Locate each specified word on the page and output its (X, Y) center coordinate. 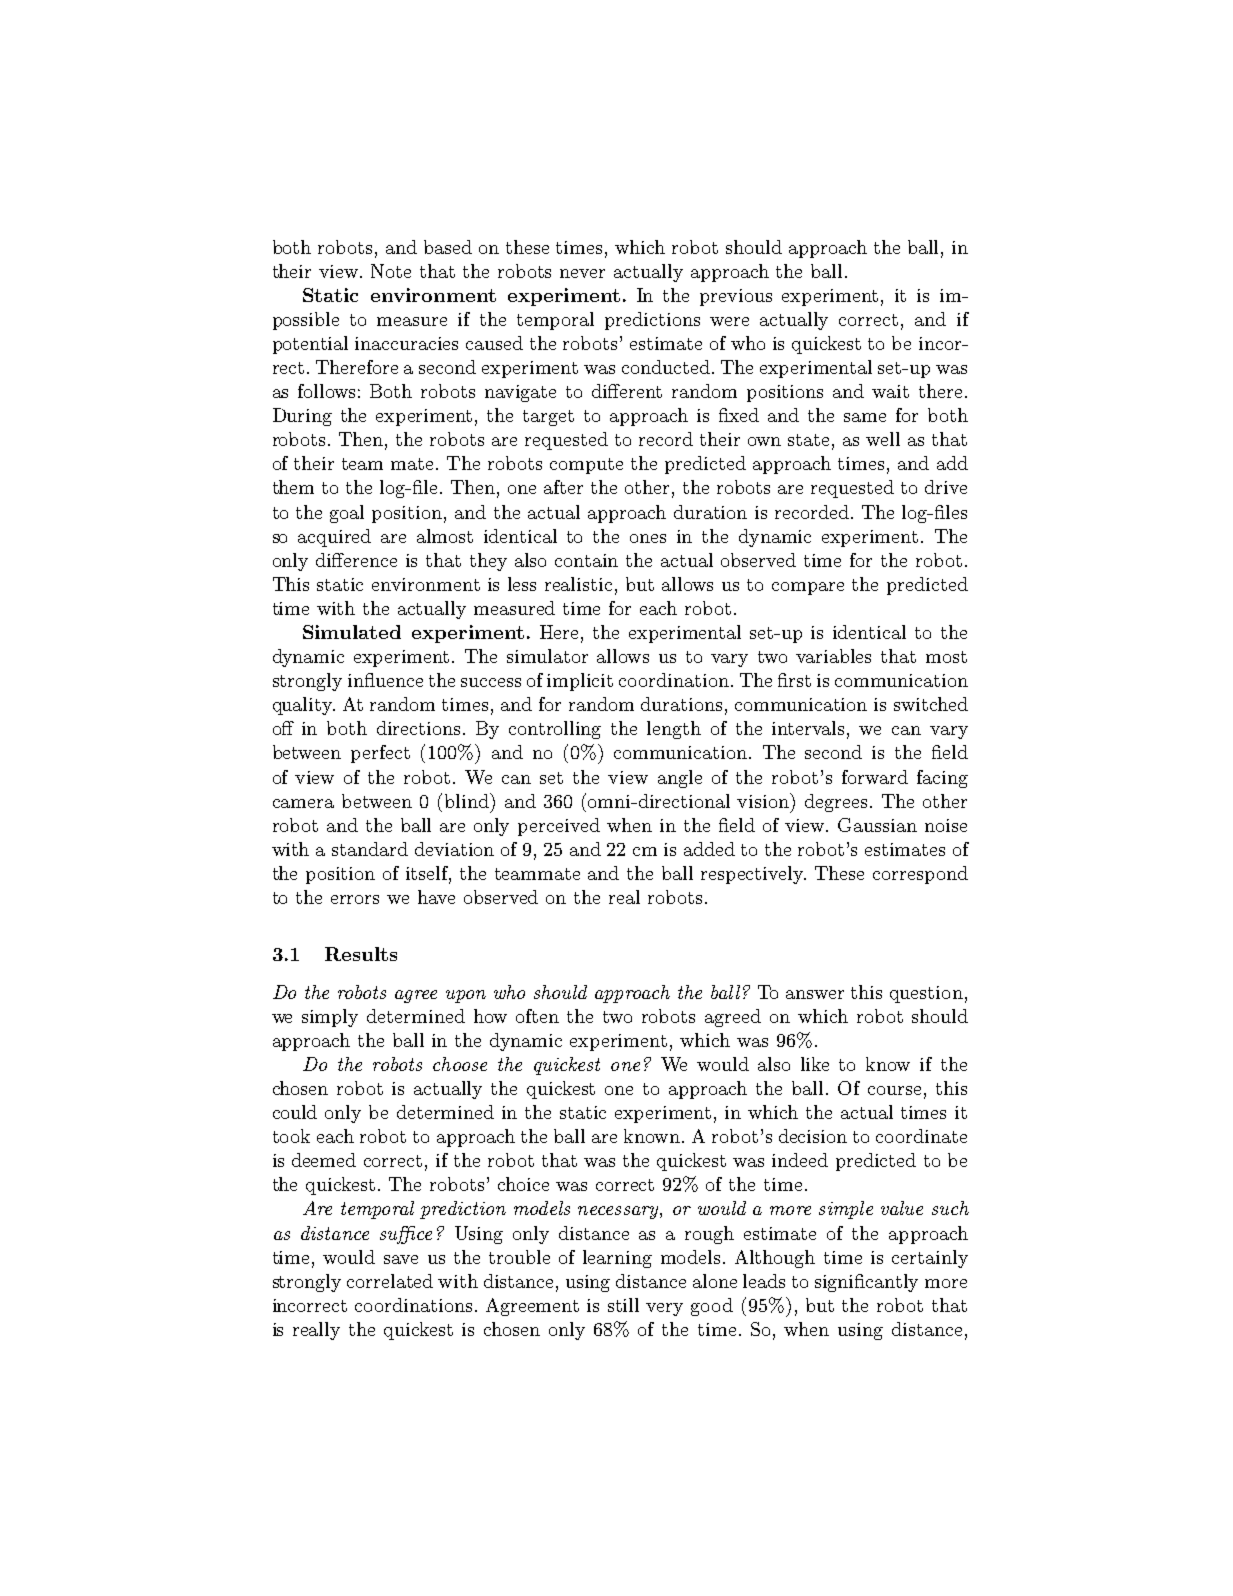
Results (361, 954)
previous (736, 297)
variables (833, 656)
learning (617, 1259)
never (582, 273)
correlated (390, 1281)
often (537, 1016)
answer (815, 994)
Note (391, 271)
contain (586, 560)
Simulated (352, 632)
